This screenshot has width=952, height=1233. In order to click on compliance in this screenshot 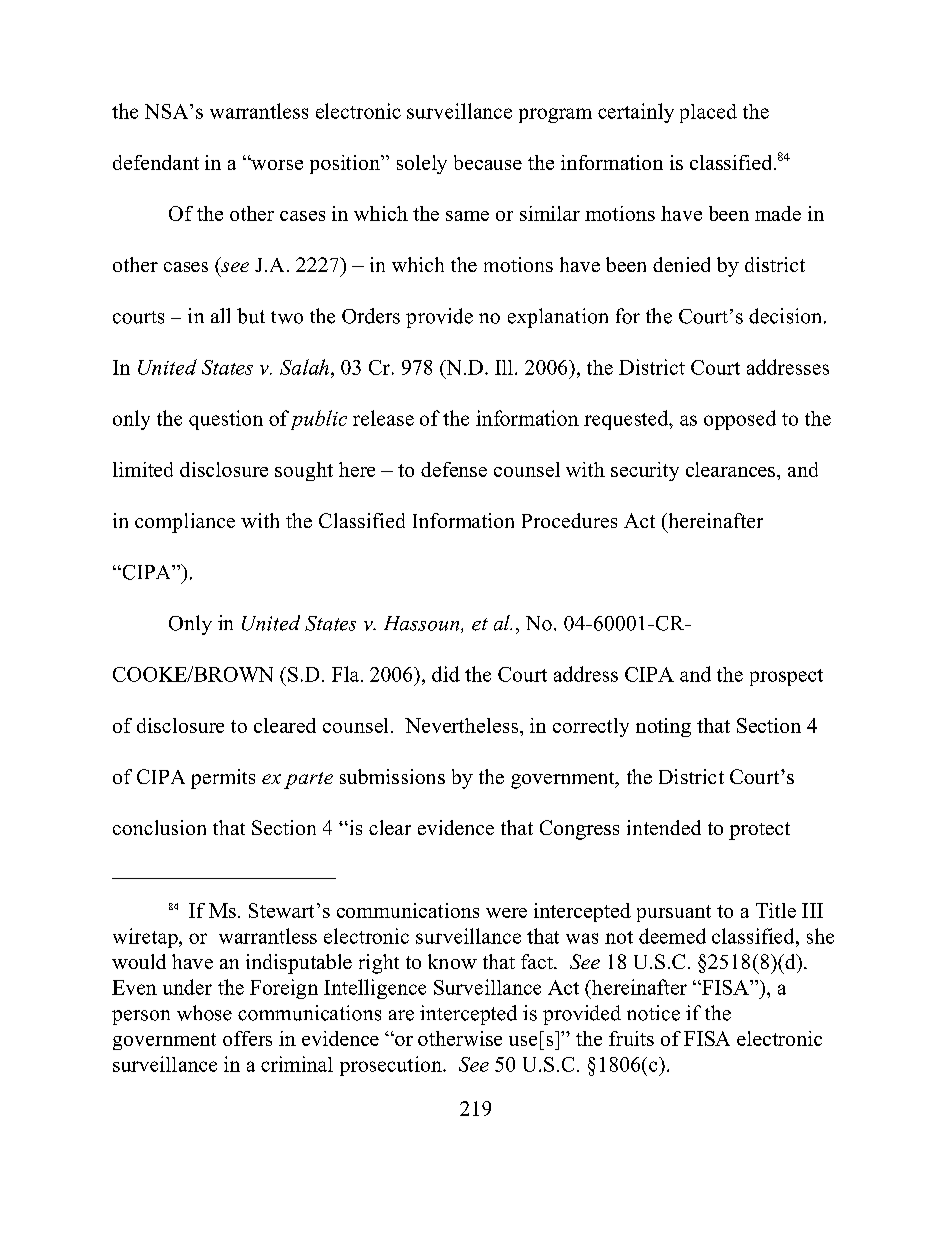, I will do `click(185, 523)`.
